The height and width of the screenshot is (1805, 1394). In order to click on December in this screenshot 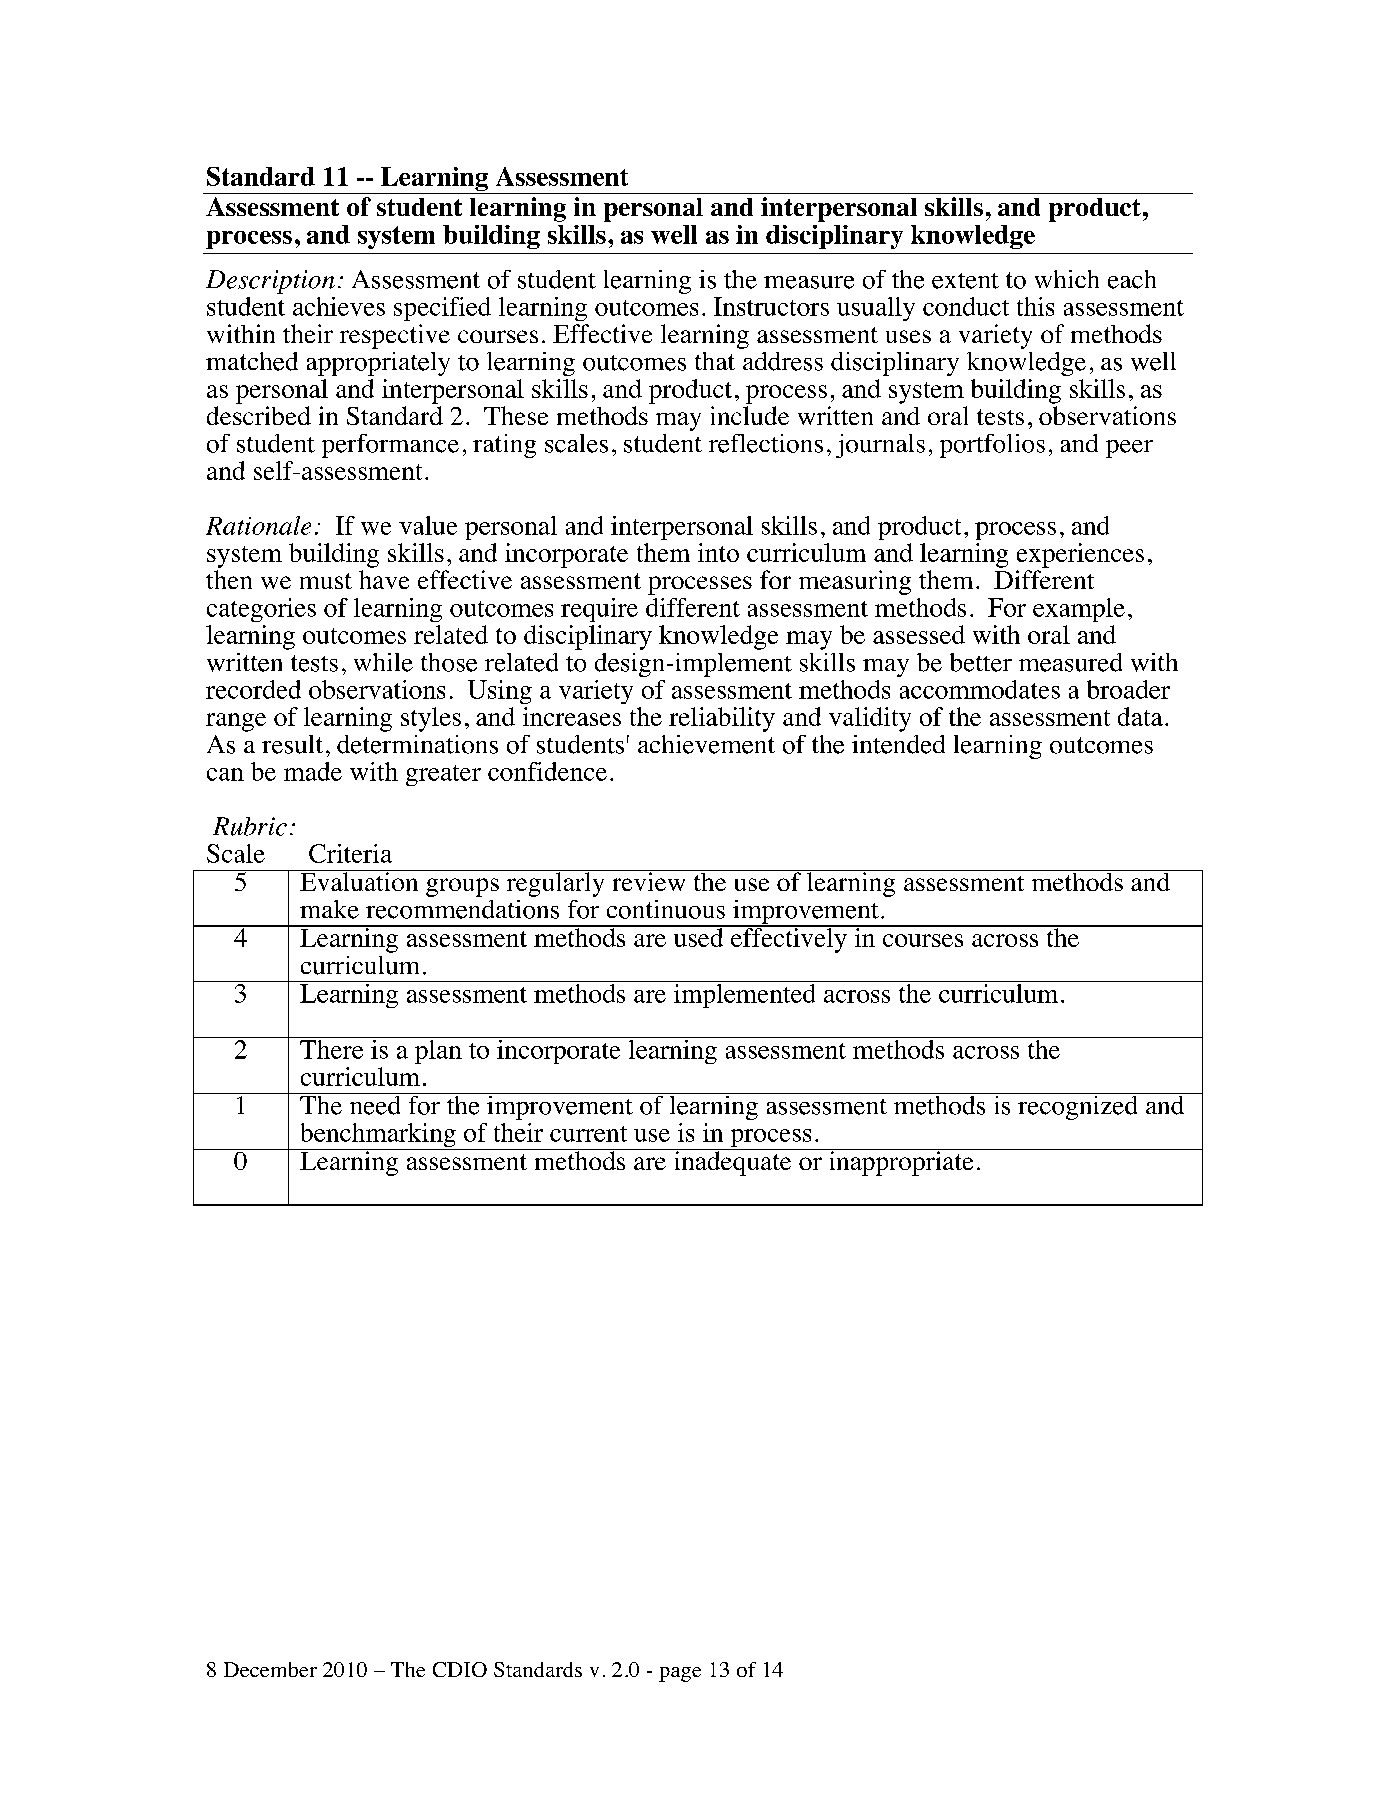, I will do `click(270, 1669)`.
